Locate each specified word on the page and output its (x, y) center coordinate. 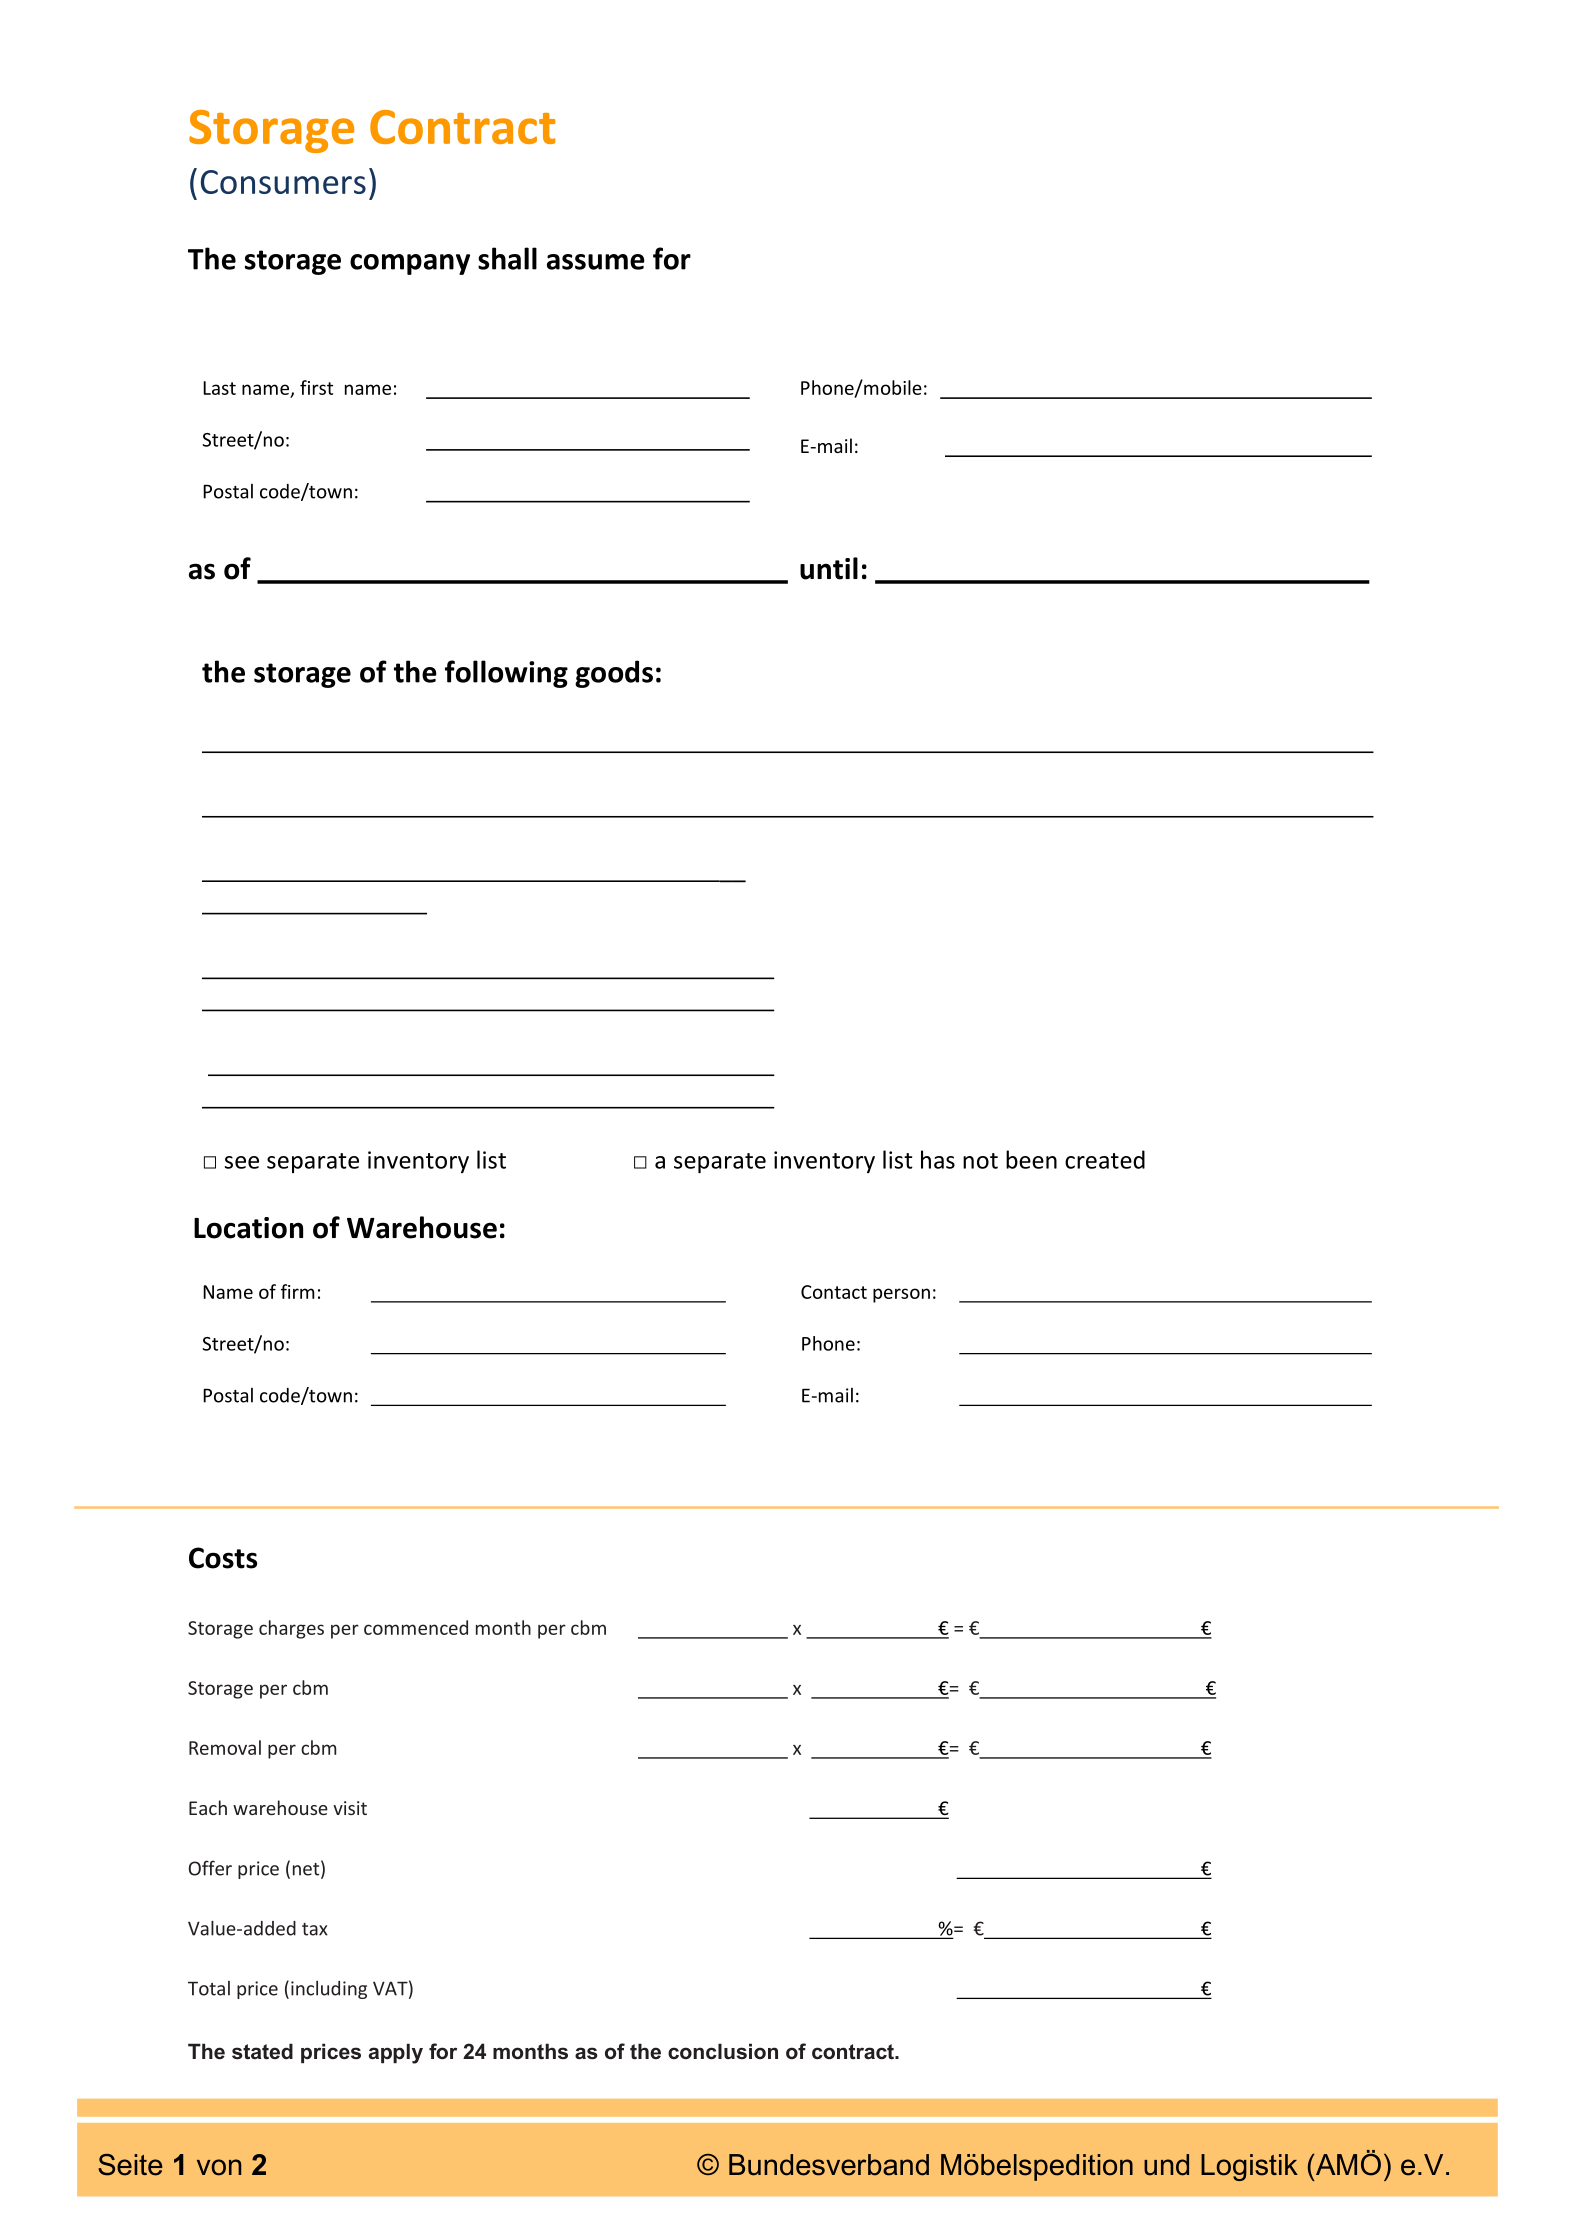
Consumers (283, 182)
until (829, 568)
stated (262, 2051)
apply (396, 2053)
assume (596, 262)
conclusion (723, 2051)
